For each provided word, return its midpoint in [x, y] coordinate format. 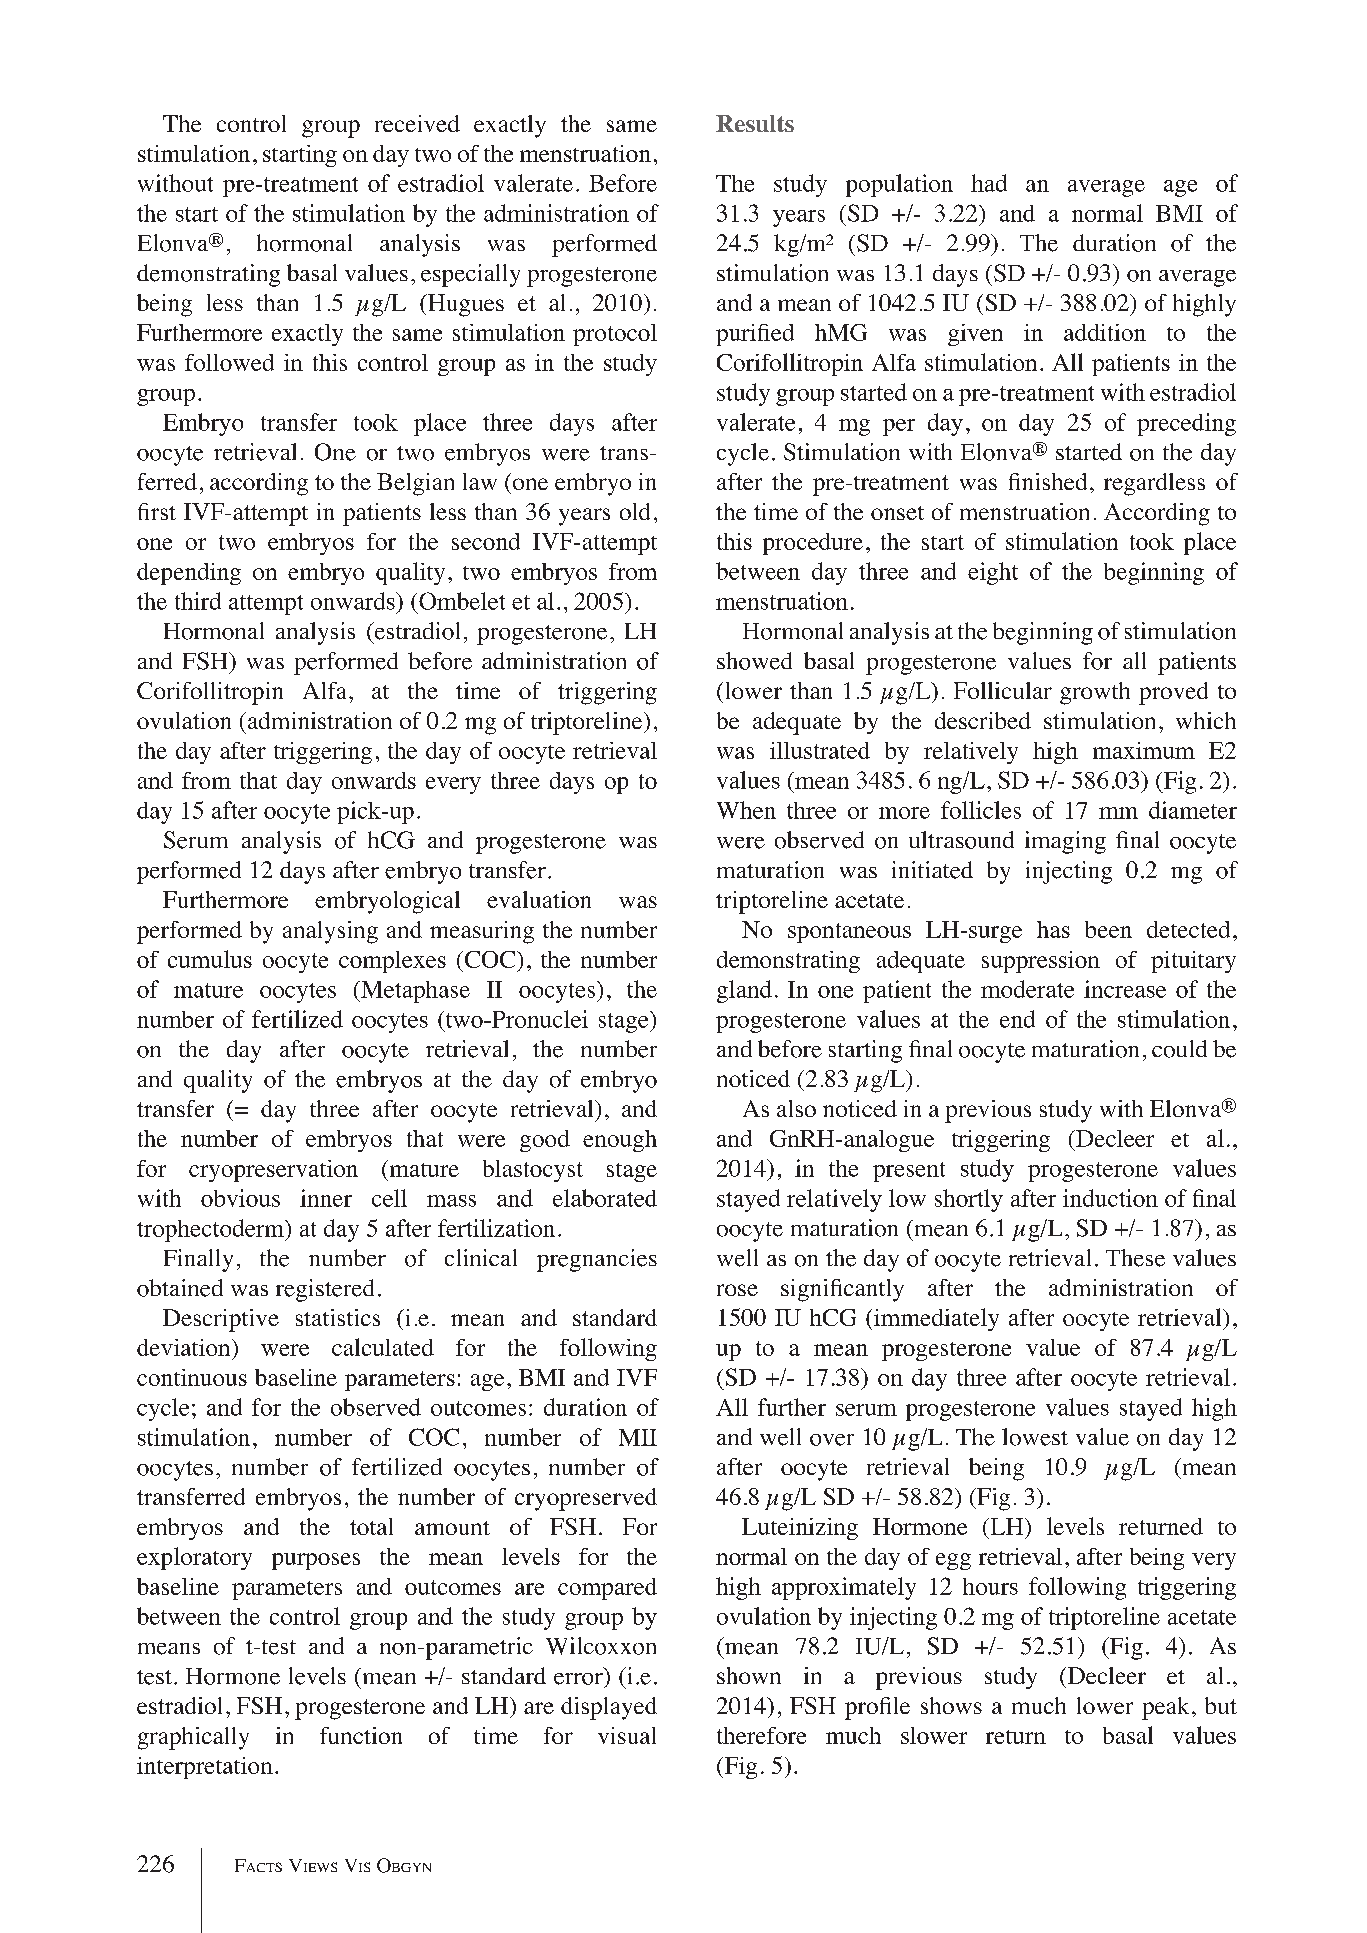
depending [189, 574]
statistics [338, 1317]
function [361, 1735]
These [1135, 1258]
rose [737, 1290]
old [635, 511]
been [1108, 929]
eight [993, 573]
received [417, 123]
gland [744, 991]
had [989, 183]
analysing [330, 932]
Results [755, 123]
